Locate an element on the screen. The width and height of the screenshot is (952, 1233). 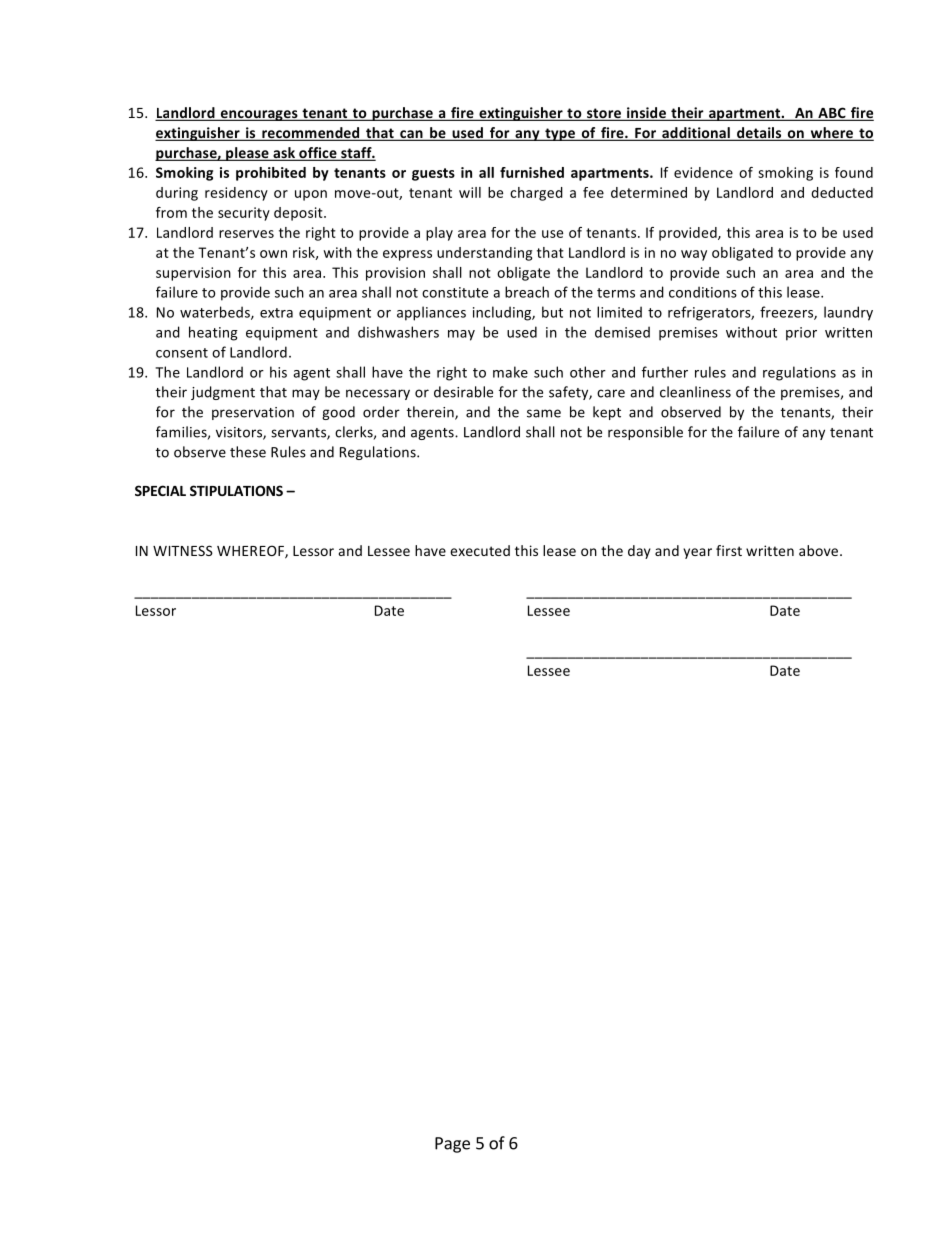
WITNESS is located at coordinates (183, 550).
